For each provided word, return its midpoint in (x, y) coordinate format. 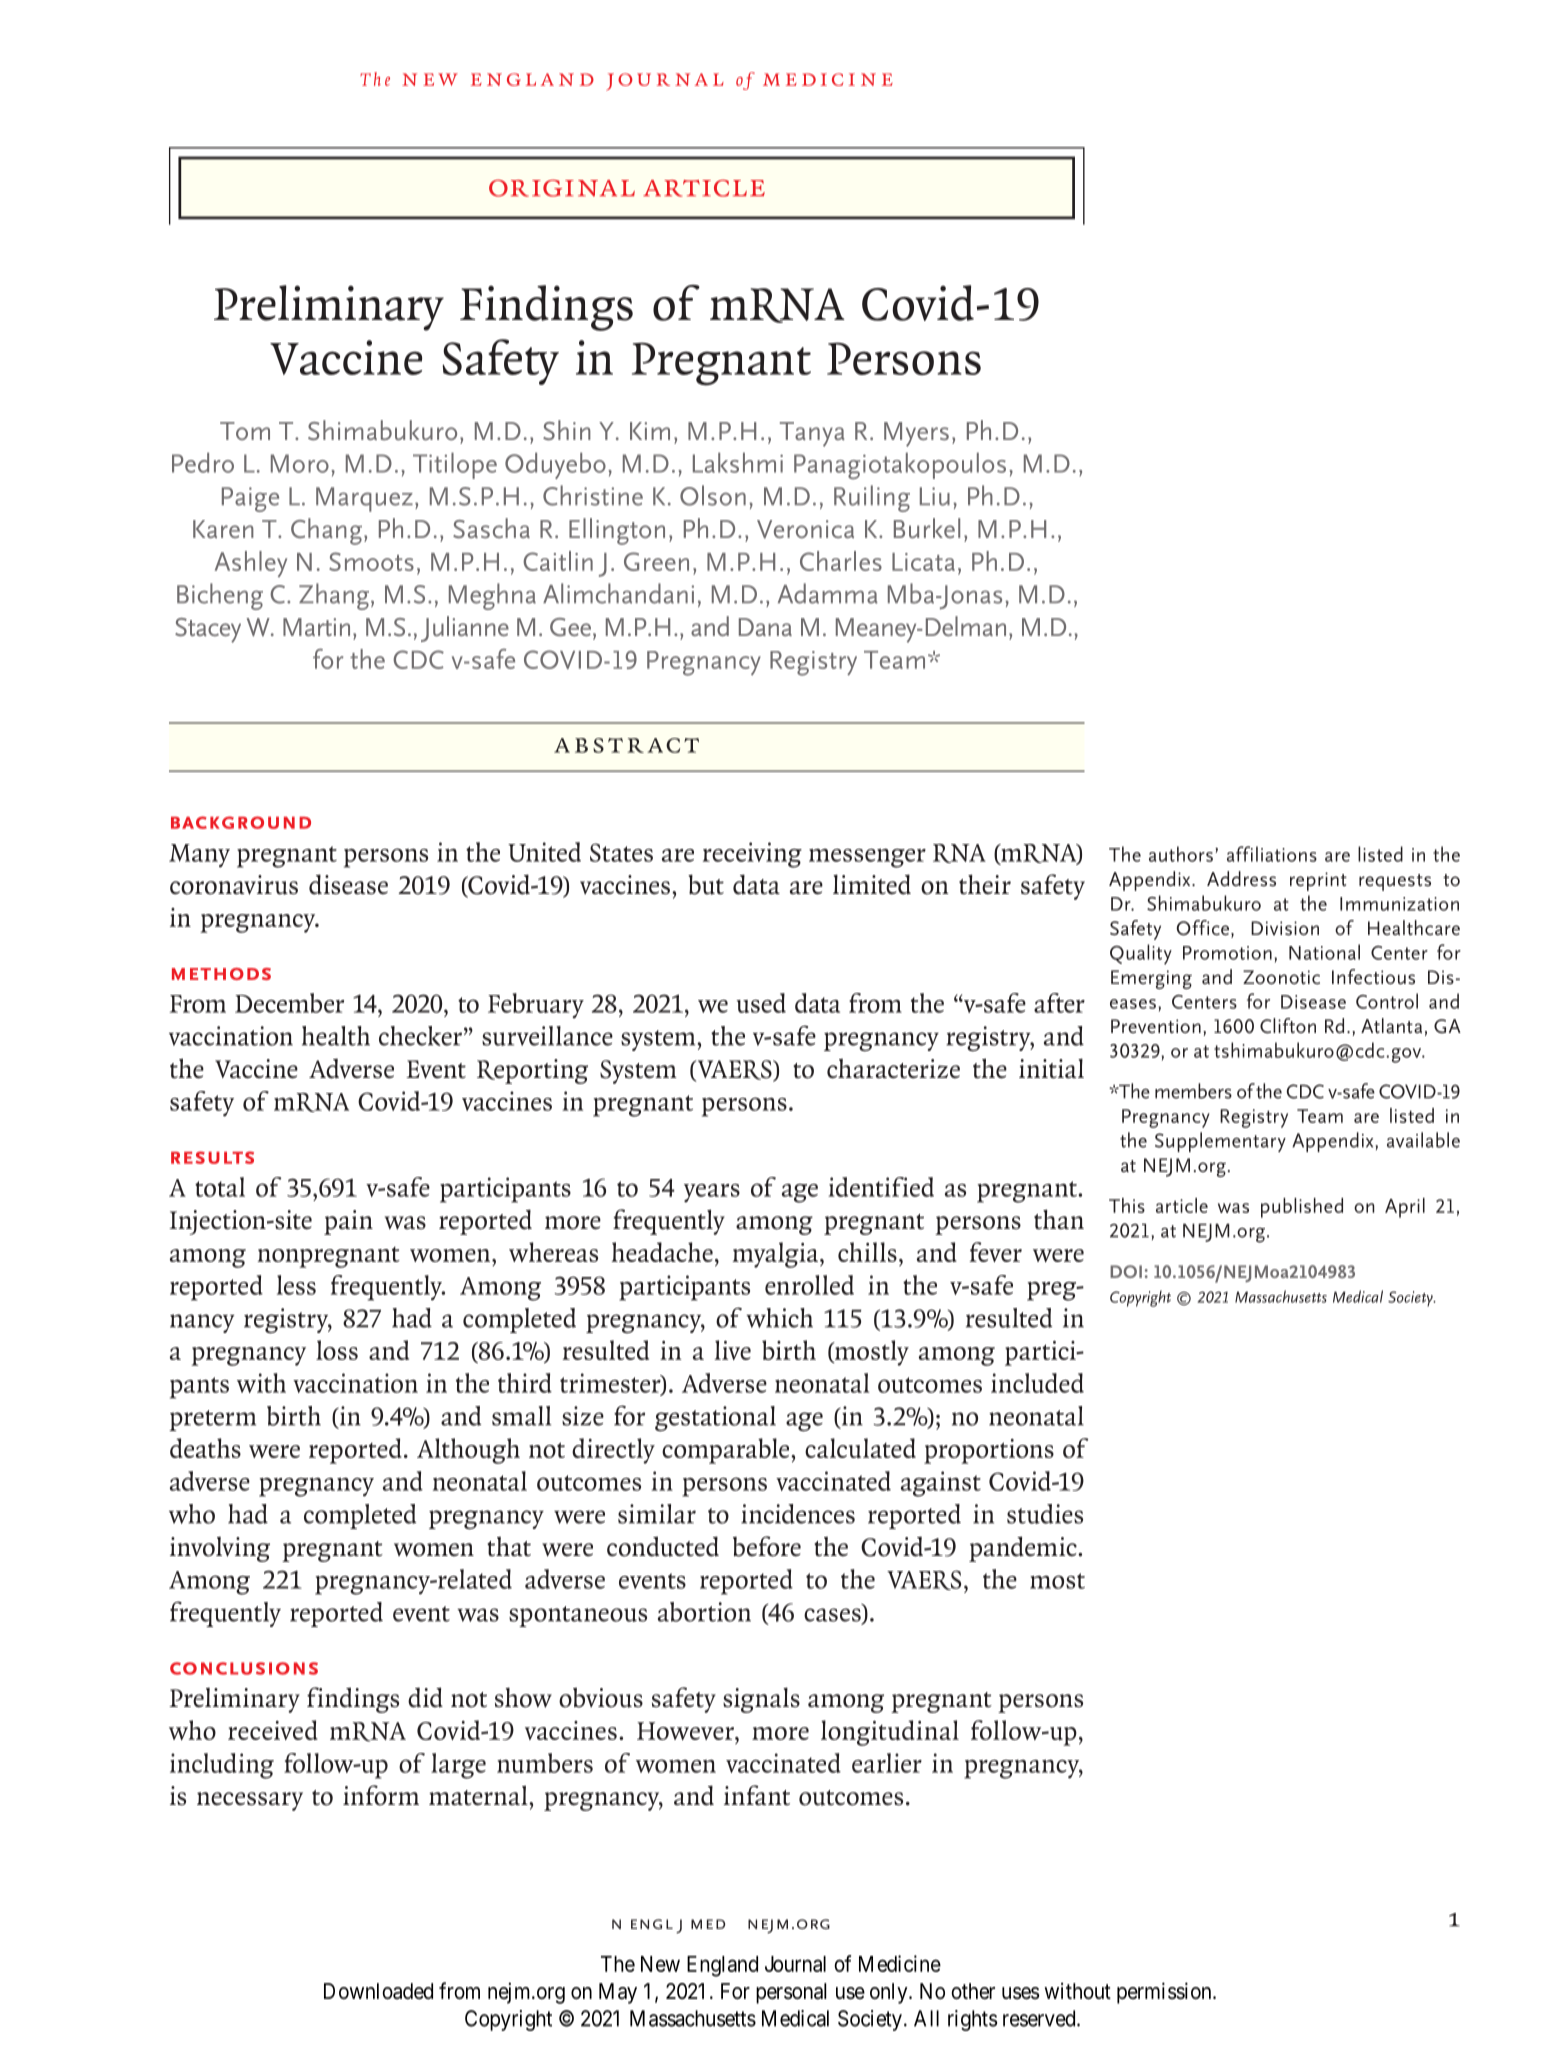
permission (1165, 1993)
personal (791, 1993)
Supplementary (1220, 1142)
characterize (893, 1069)
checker (420, 1036)
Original (562, 188)
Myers (916, 434)
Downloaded (378, 1991)
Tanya (812, 434)
